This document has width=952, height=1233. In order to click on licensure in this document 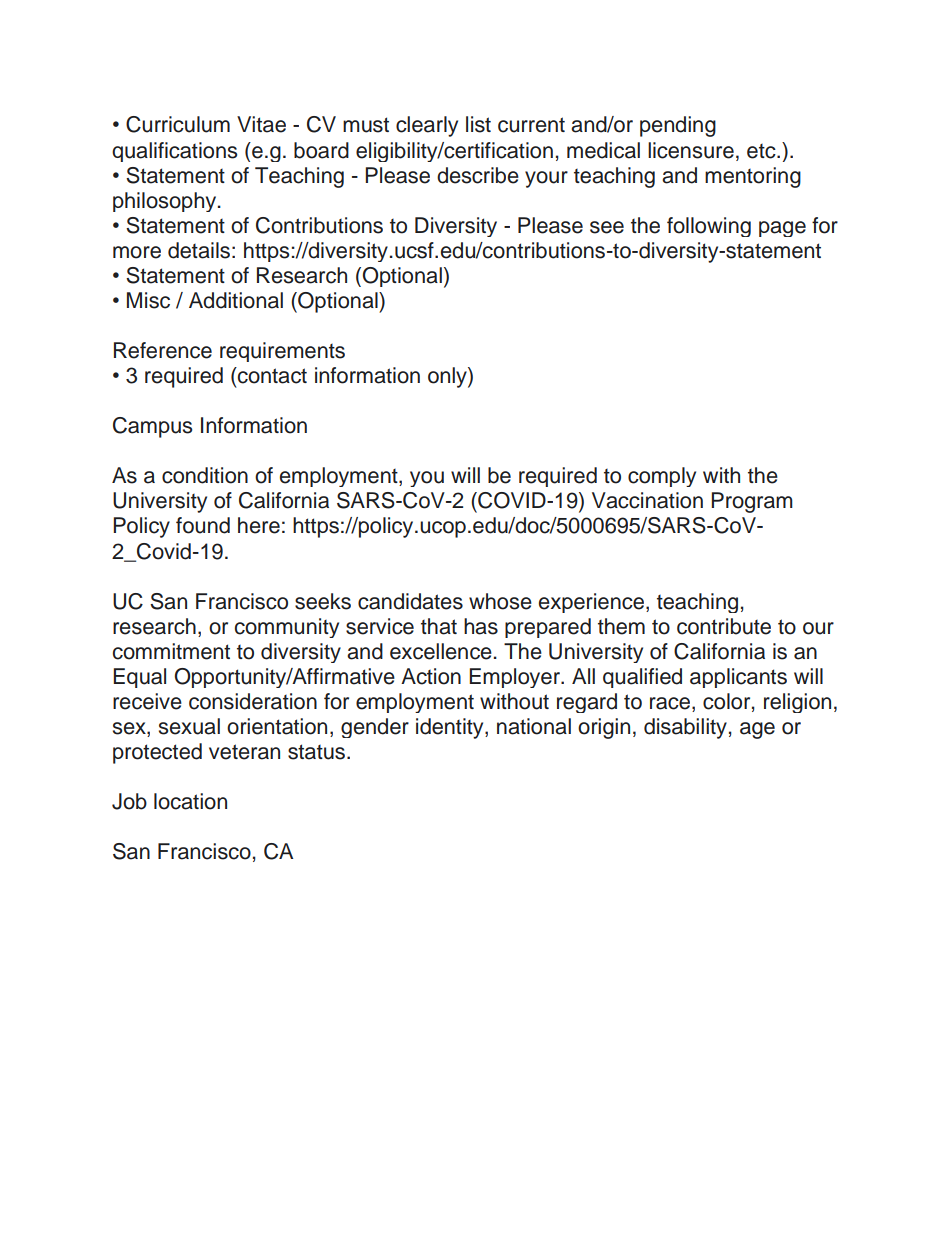, I will do `click(691, 150)`.
